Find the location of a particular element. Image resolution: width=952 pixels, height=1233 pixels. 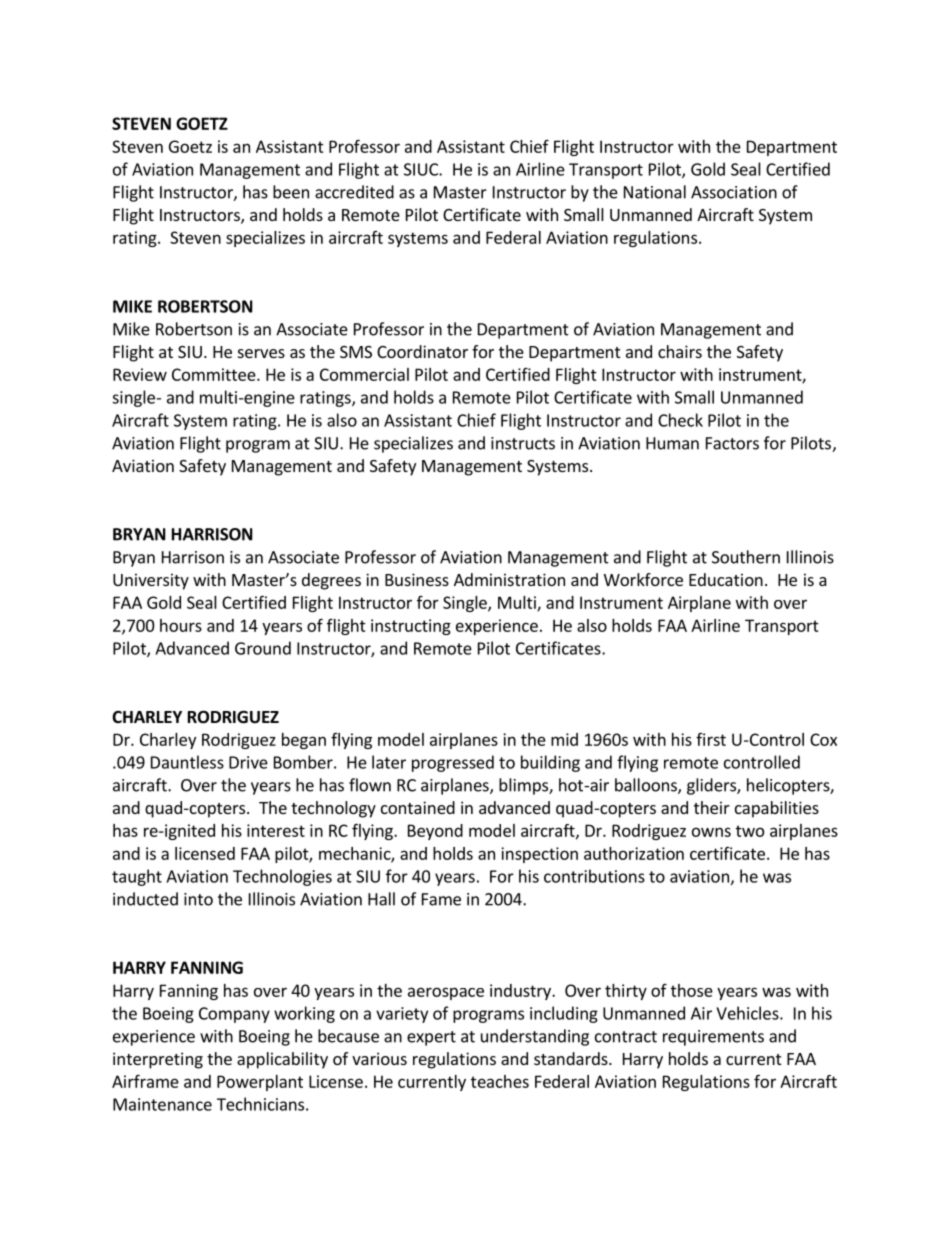

two is located at coordinates (750, 831).
